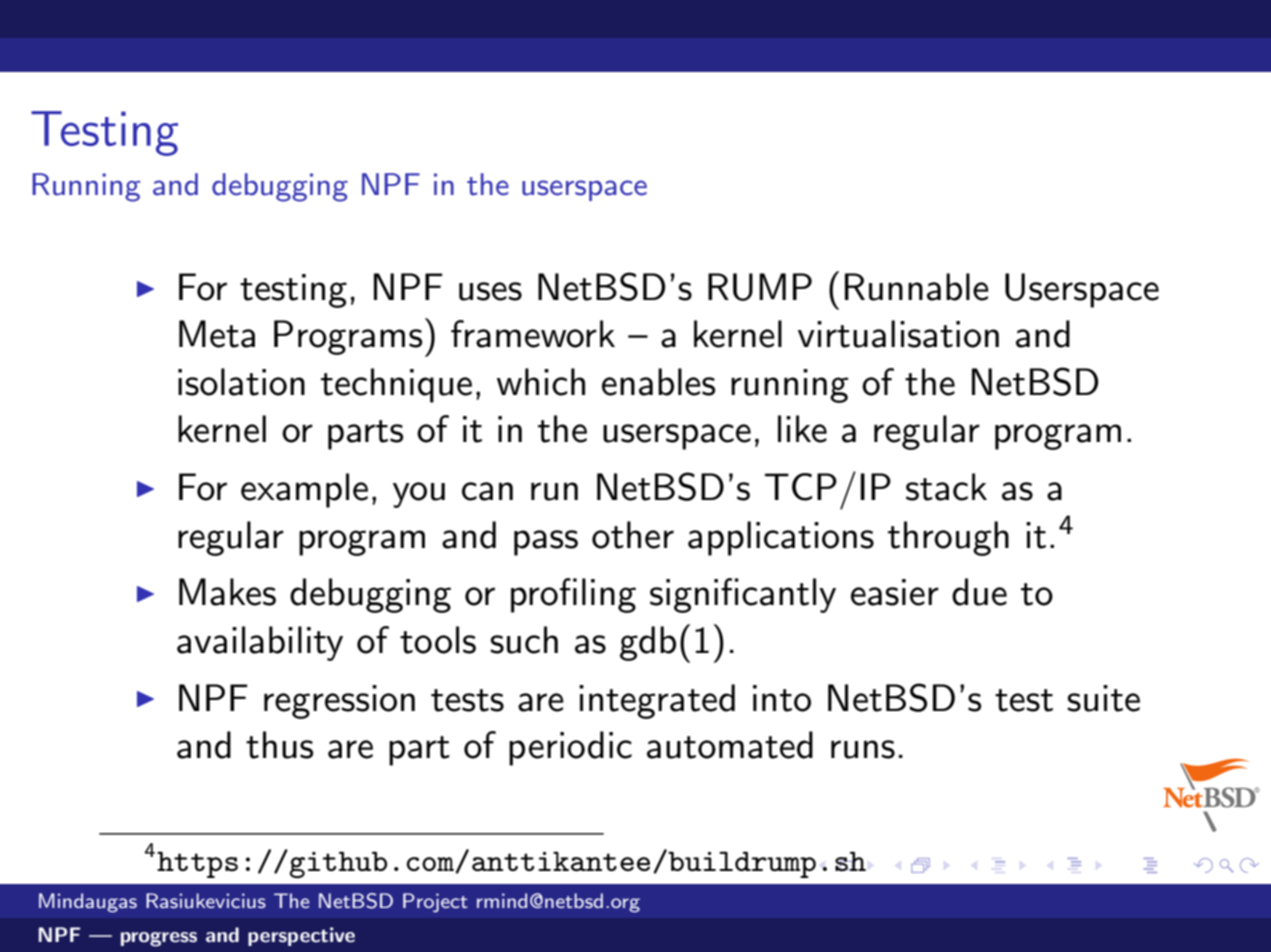  I want to click on framework, so click(533, 334).
